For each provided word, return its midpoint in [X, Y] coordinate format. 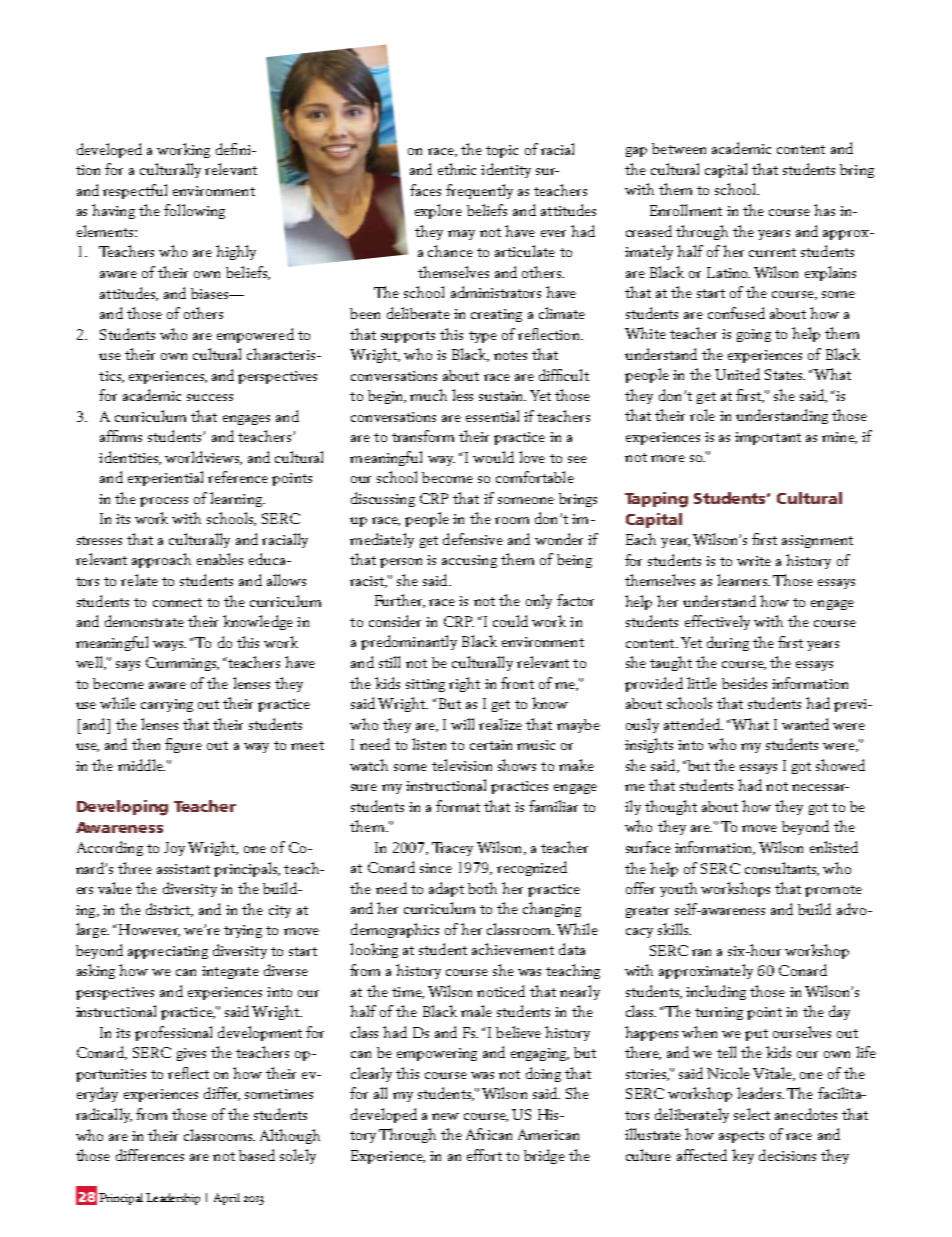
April [227, 1199]
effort [484, 1155]
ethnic [457, 169]
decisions [787, 1155]
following [194, 211]
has [824, 210]
